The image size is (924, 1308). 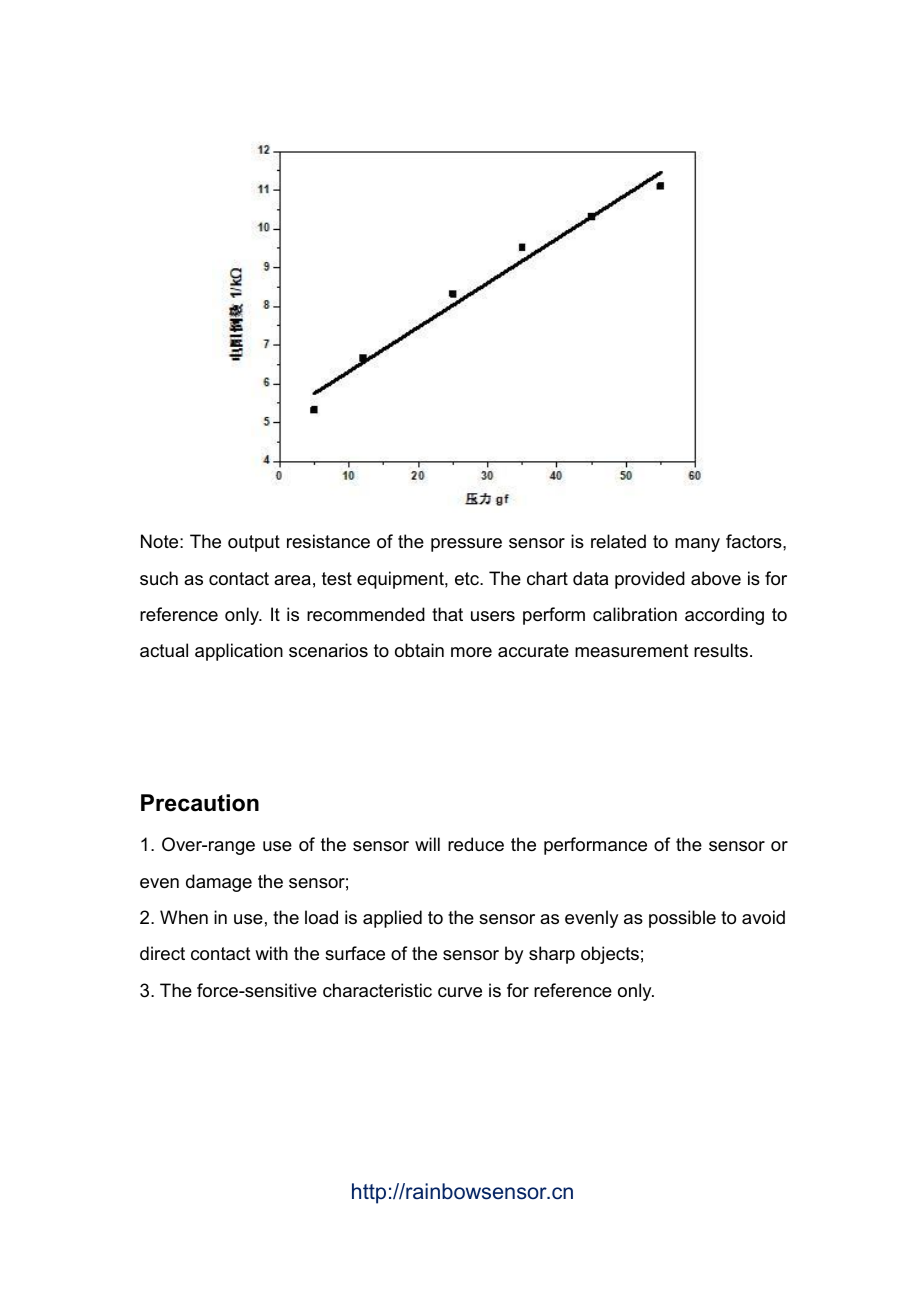 I want to click on reduce, so click(x=476, y=844).
